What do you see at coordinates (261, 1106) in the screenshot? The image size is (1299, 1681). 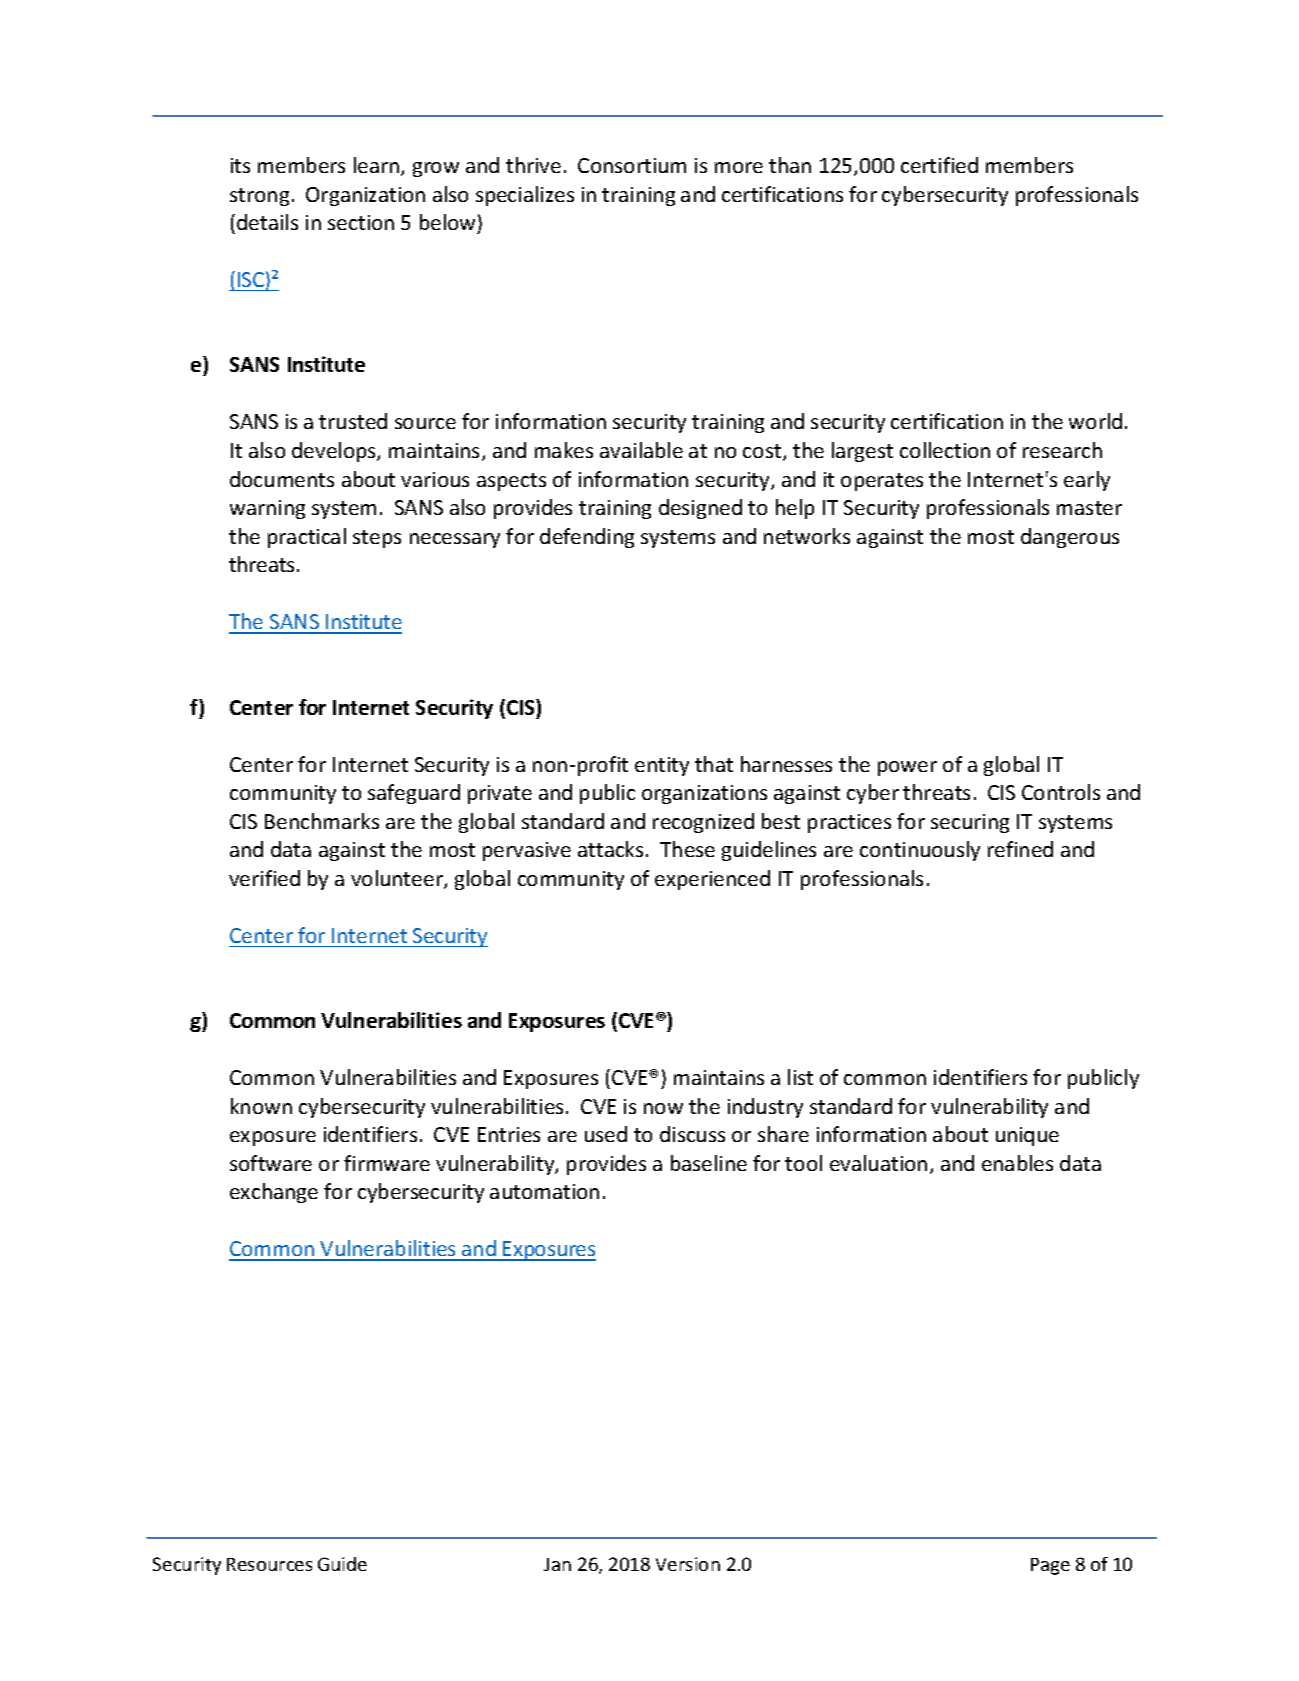 I see `known` at bounding box center [261, 1106].
